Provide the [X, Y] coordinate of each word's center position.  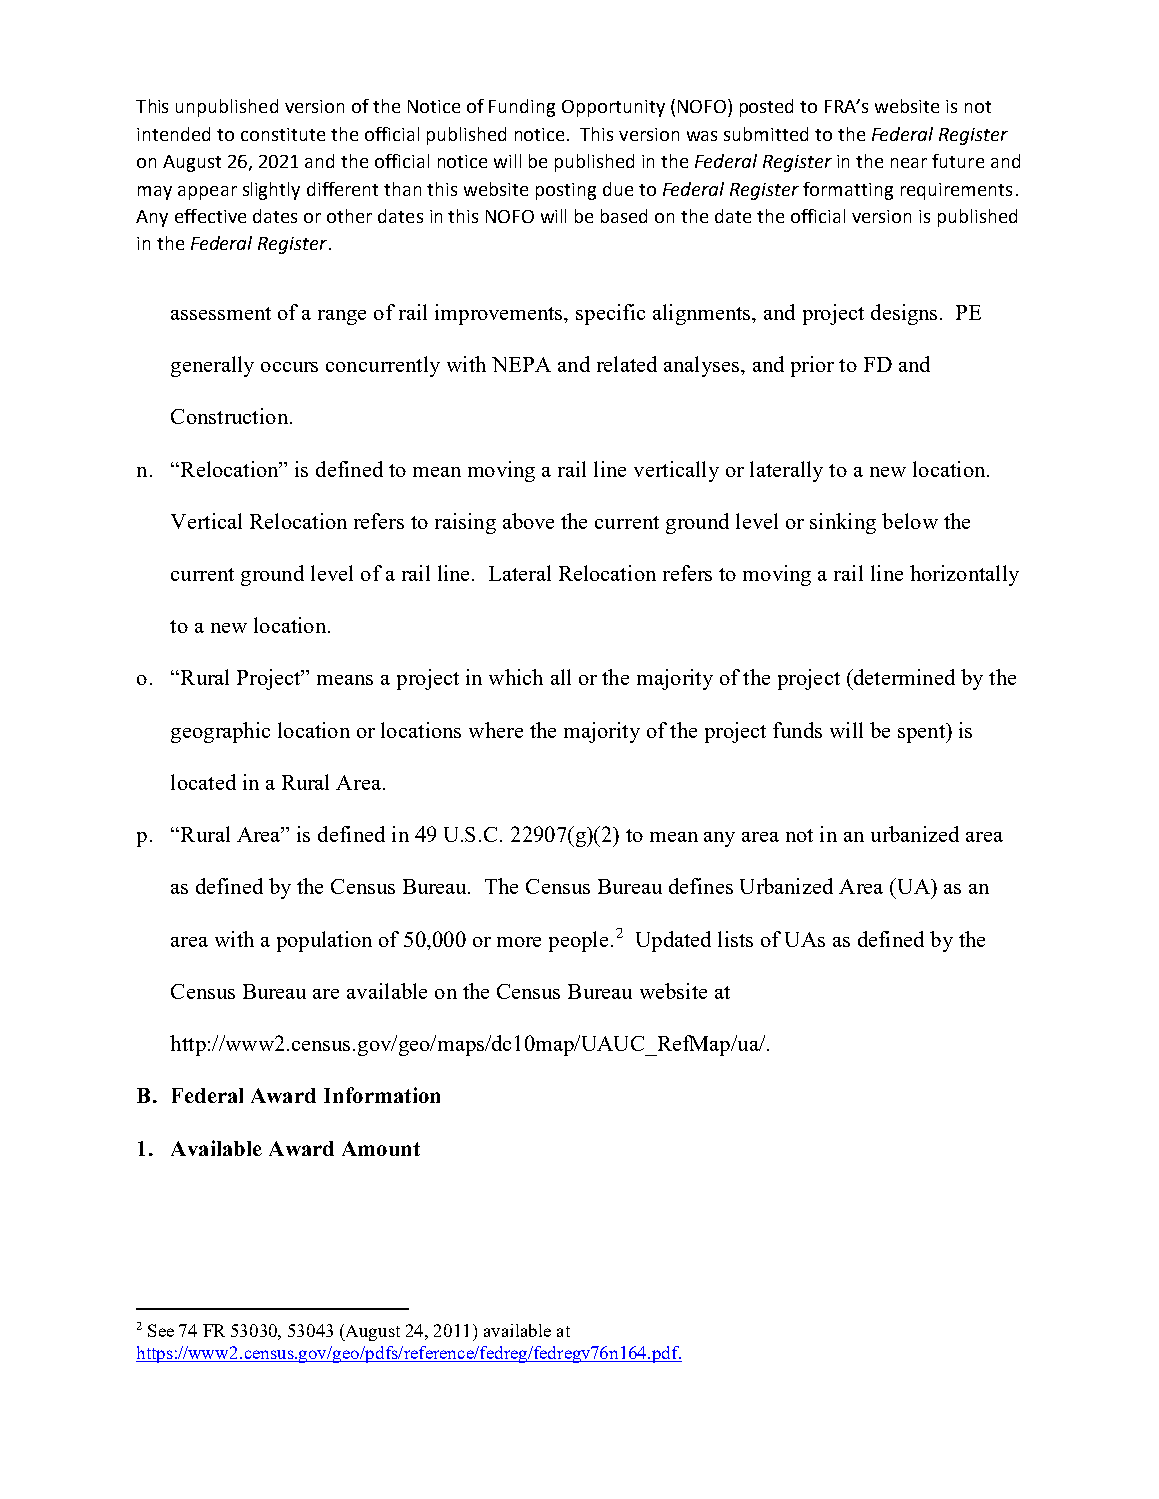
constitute [283, 134]
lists [735, 939]
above [528, 521]
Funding [522, 108]
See [161, 1330]
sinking [843, 523]
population [324, 941]
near [909, 163]
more [519, 942]
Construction [229, 416]
